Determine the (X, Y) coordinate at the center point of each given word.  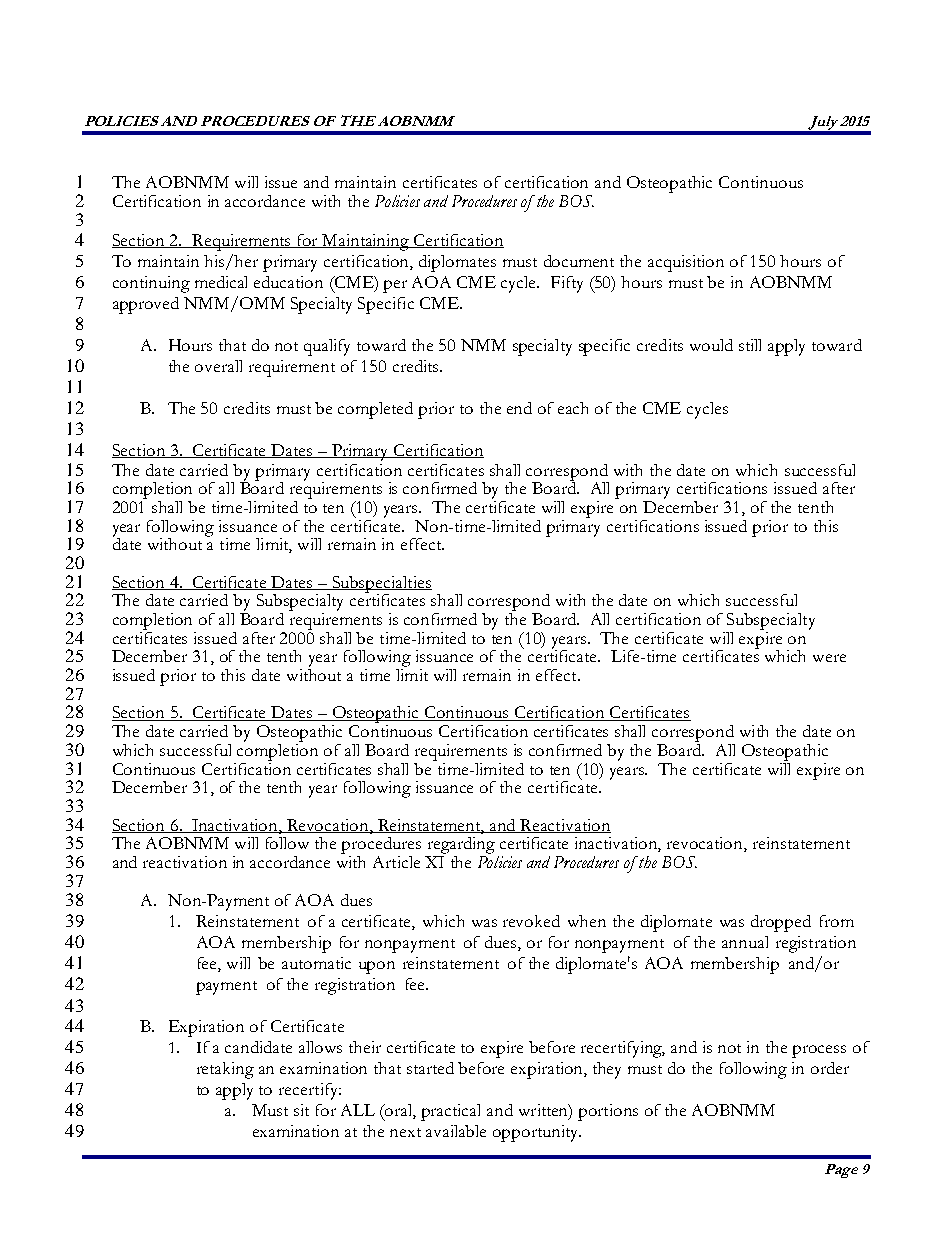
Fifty (567, 284)
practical (450, 1112)
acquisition (686, 263)
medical (221, 282)
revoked (531, 921)
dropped (781, 923)
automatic (316, 963)
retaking (225, 1070)
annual (745, 942)
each (573, 408)
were (829, 658)
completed (375, 410)
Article (396, 862)
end (519, 408)
